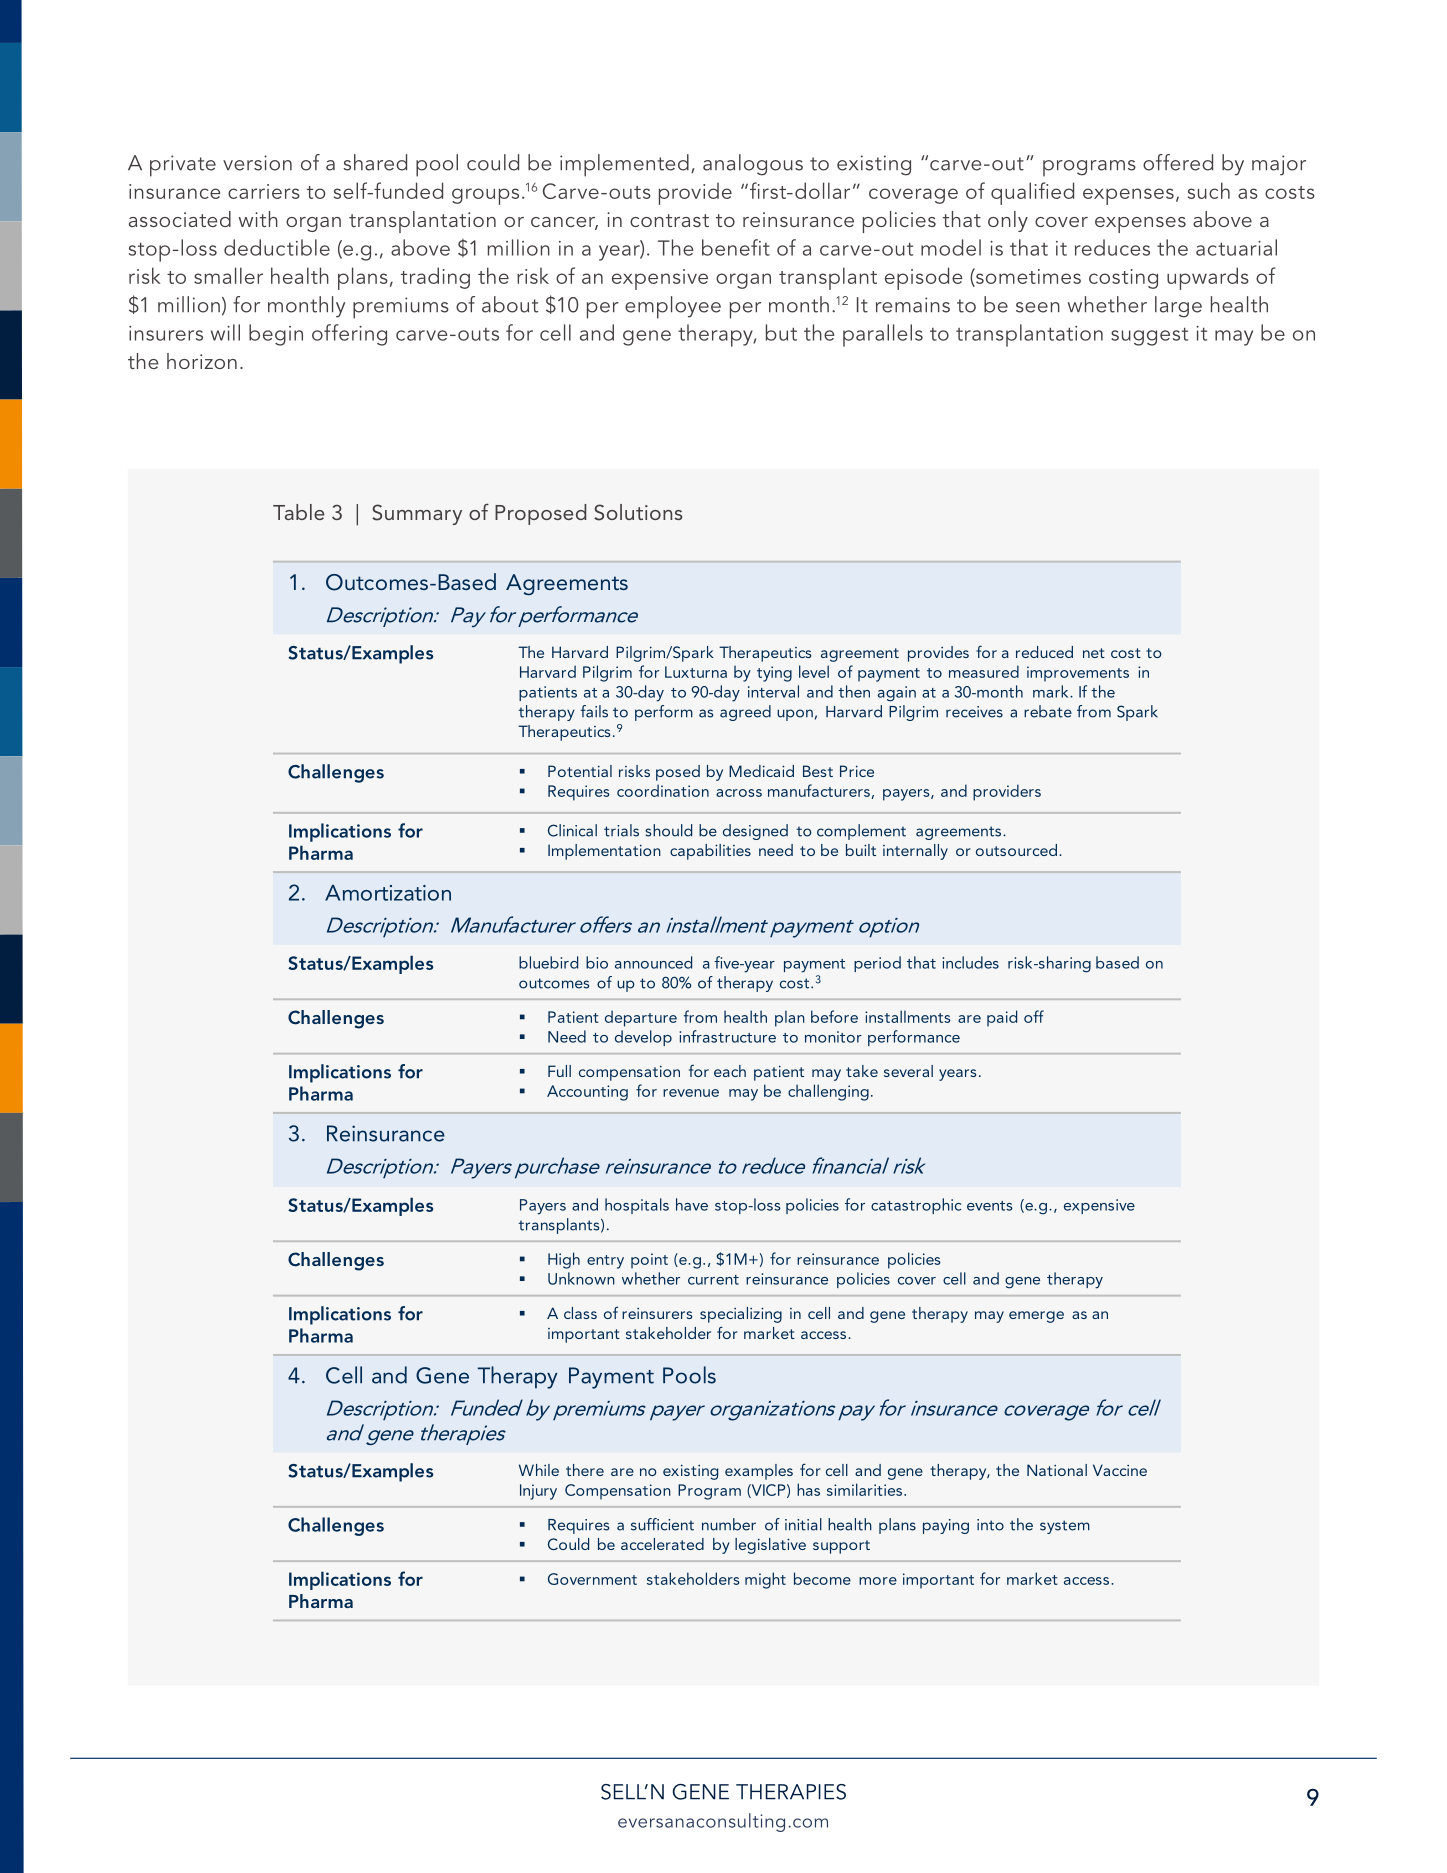 Image resolution: width=1447 pixels, height=1873 pixels. I want to click on have, so click(692, 1204).
